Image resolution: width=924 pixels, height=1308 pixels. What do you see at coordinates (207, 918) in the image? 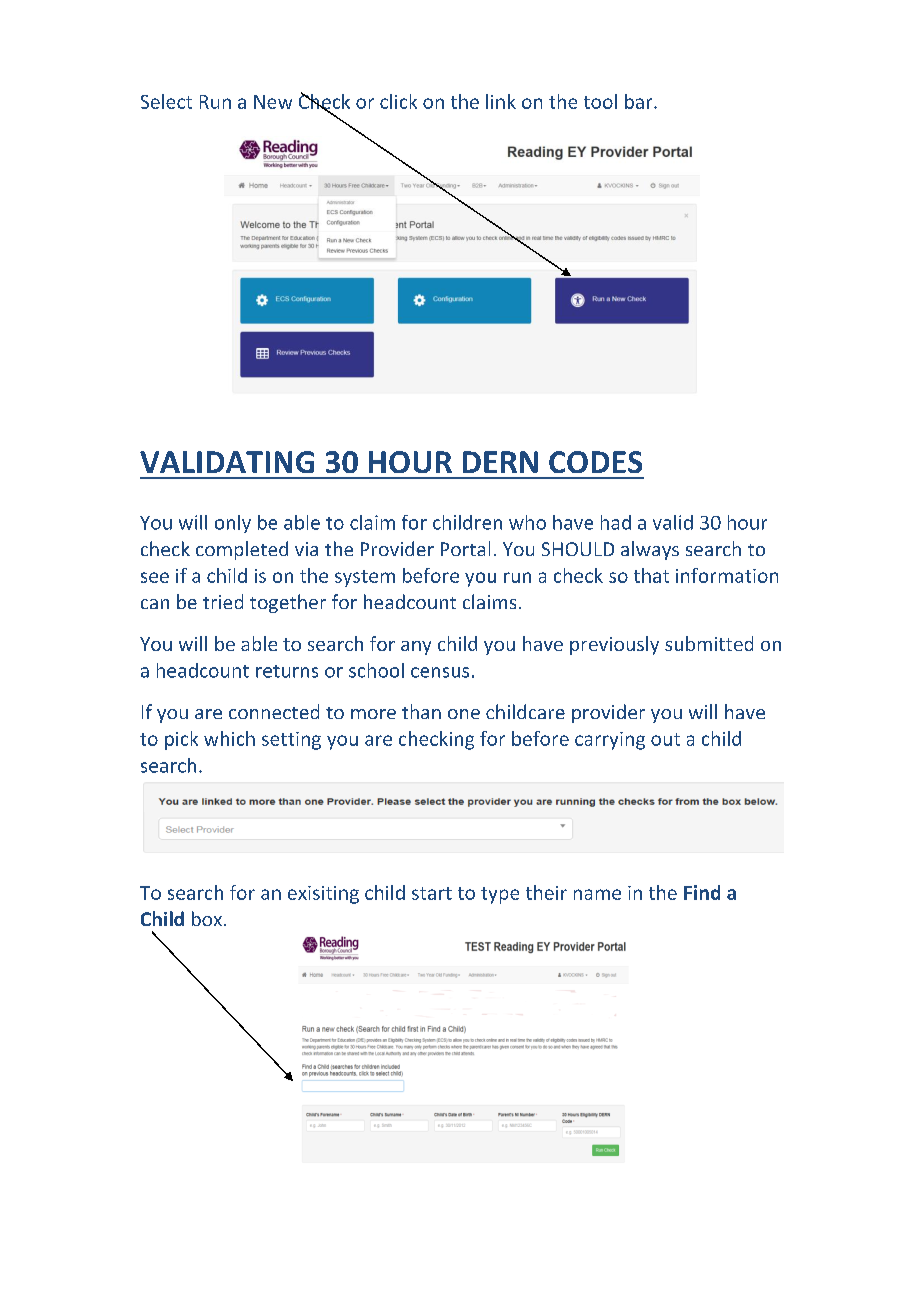
I see `box` at bounding box center [207, 918].
